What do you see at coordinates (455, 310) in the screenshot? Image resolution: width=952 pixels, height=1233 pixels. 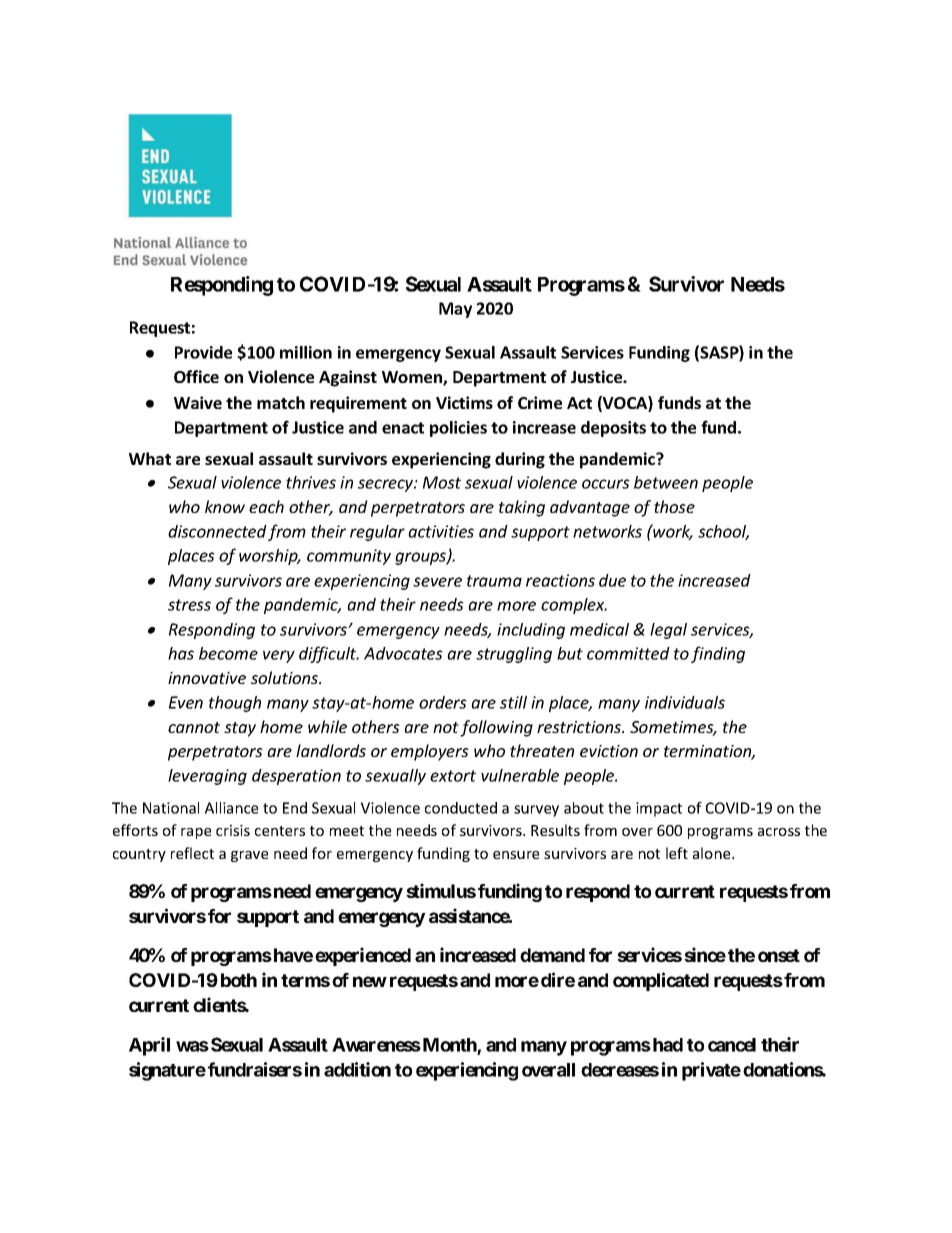 I see `May` at bounding box center [455, 310].
